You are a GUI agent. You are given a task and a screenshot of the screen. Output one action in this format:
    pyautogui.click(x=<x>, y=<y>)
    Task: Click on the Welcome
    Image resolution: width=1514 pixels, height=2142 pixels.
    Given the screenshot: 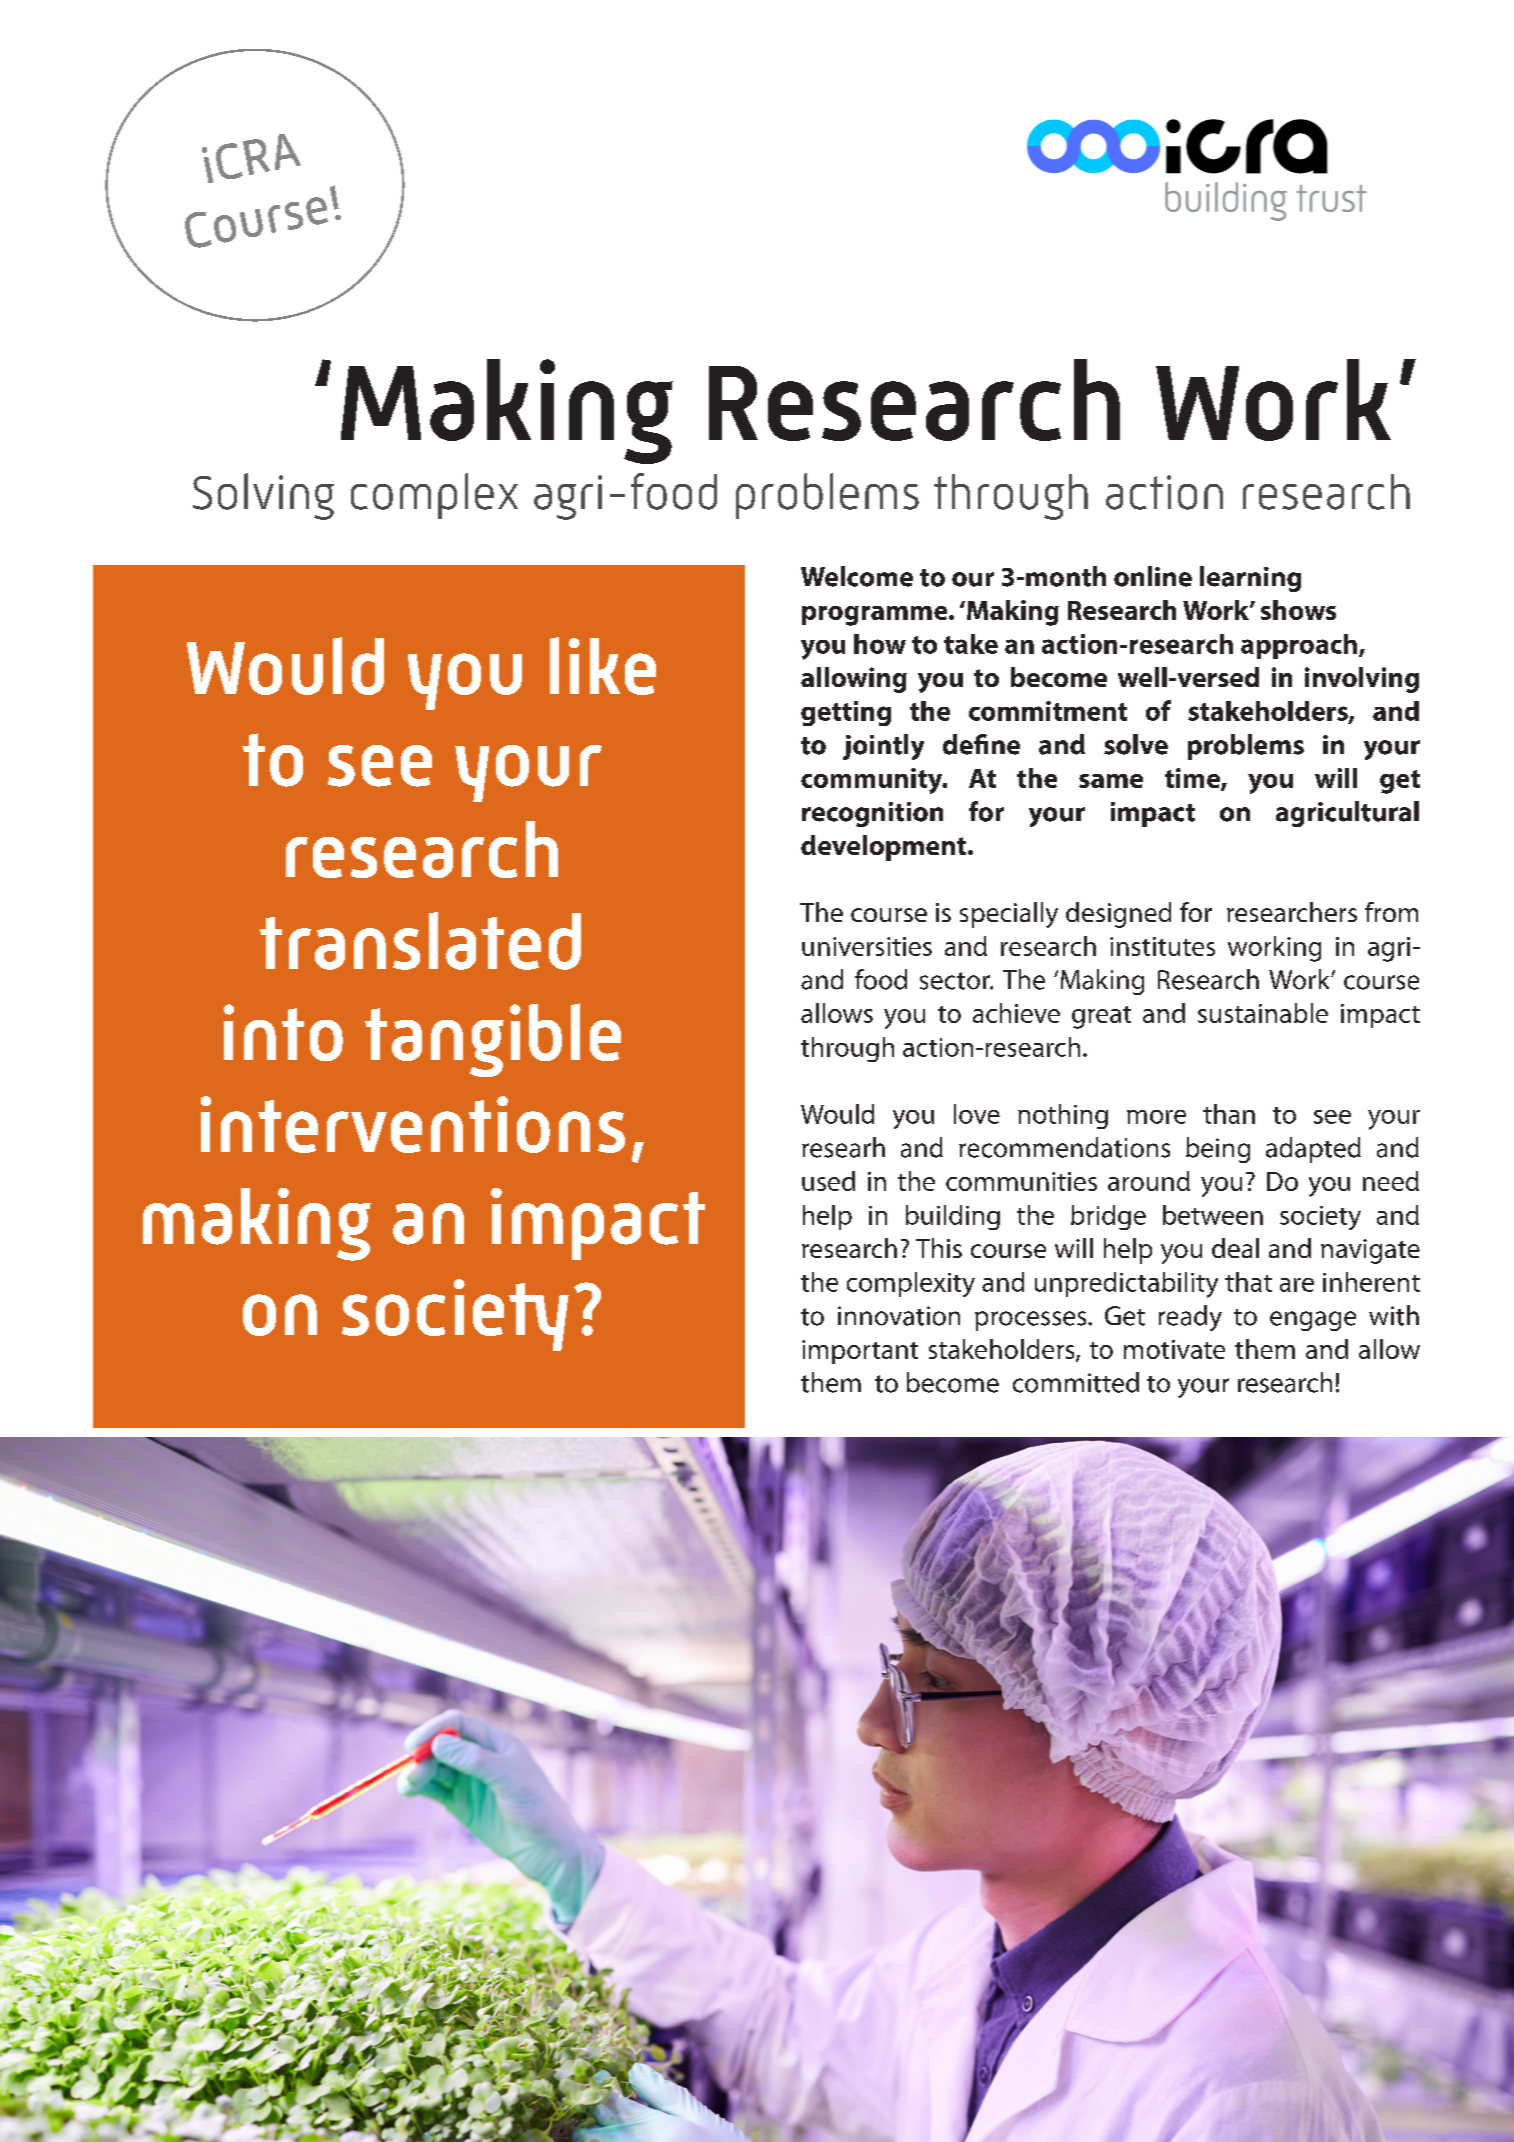 What is the action you would take?
    pyautogui.click(x=857, y=576)
